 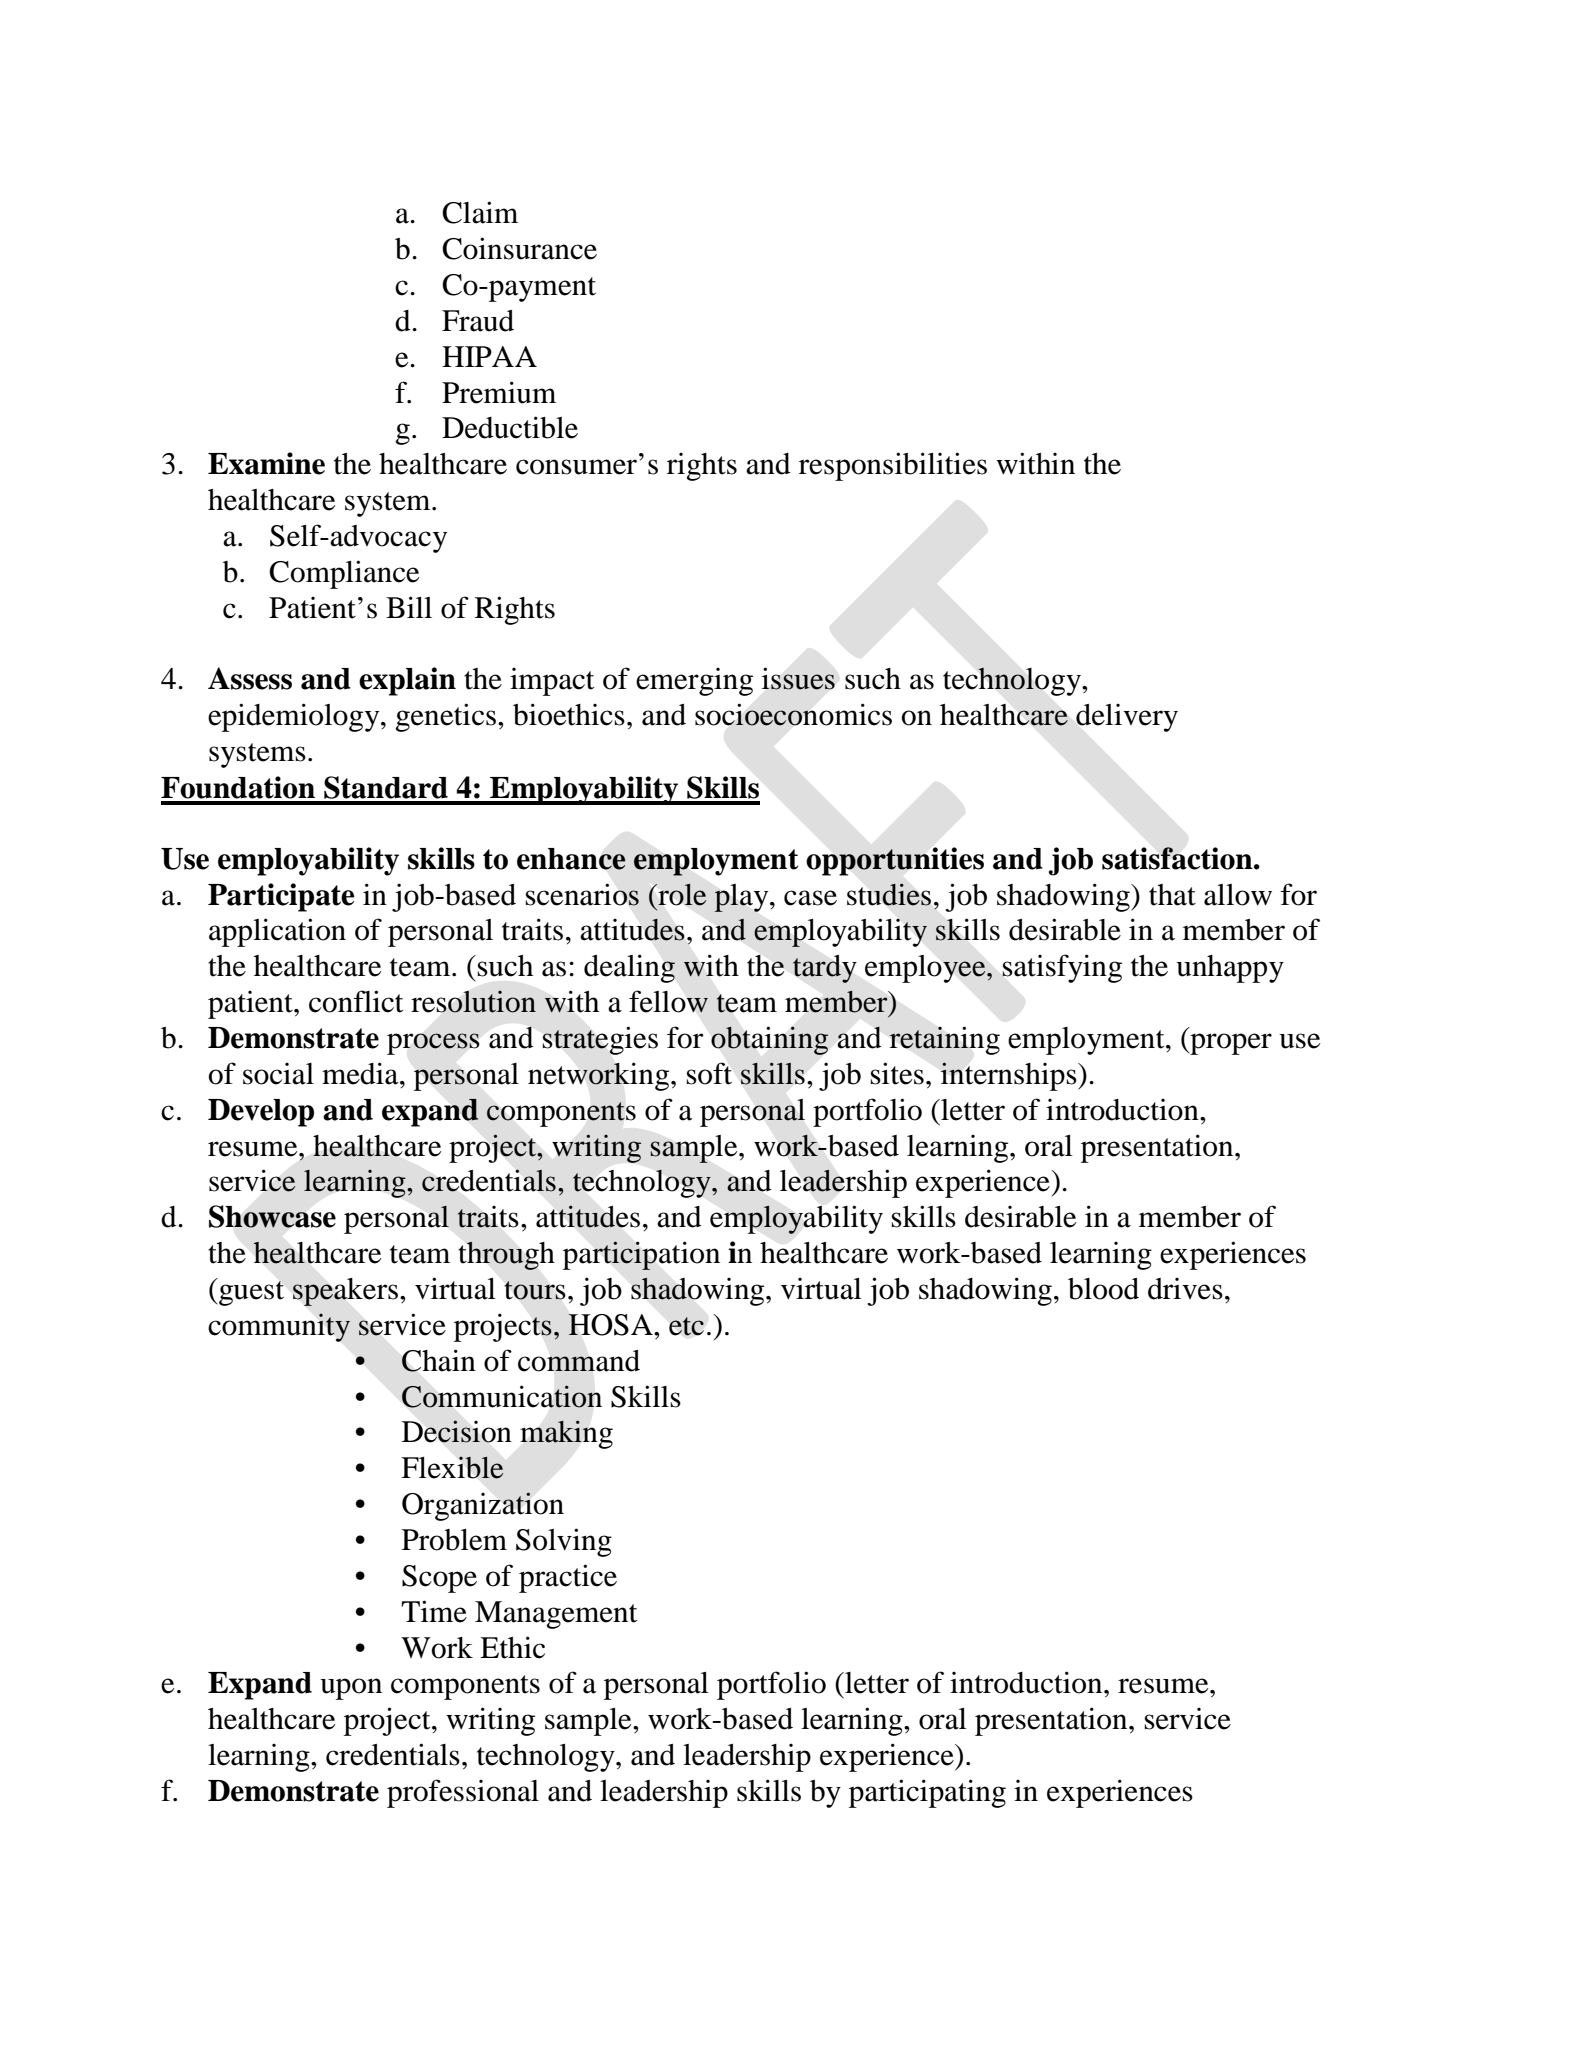 What do you see at coordinates (1127, 718) in the page?
I see `delivery` at bounding box center [1127, 718].
